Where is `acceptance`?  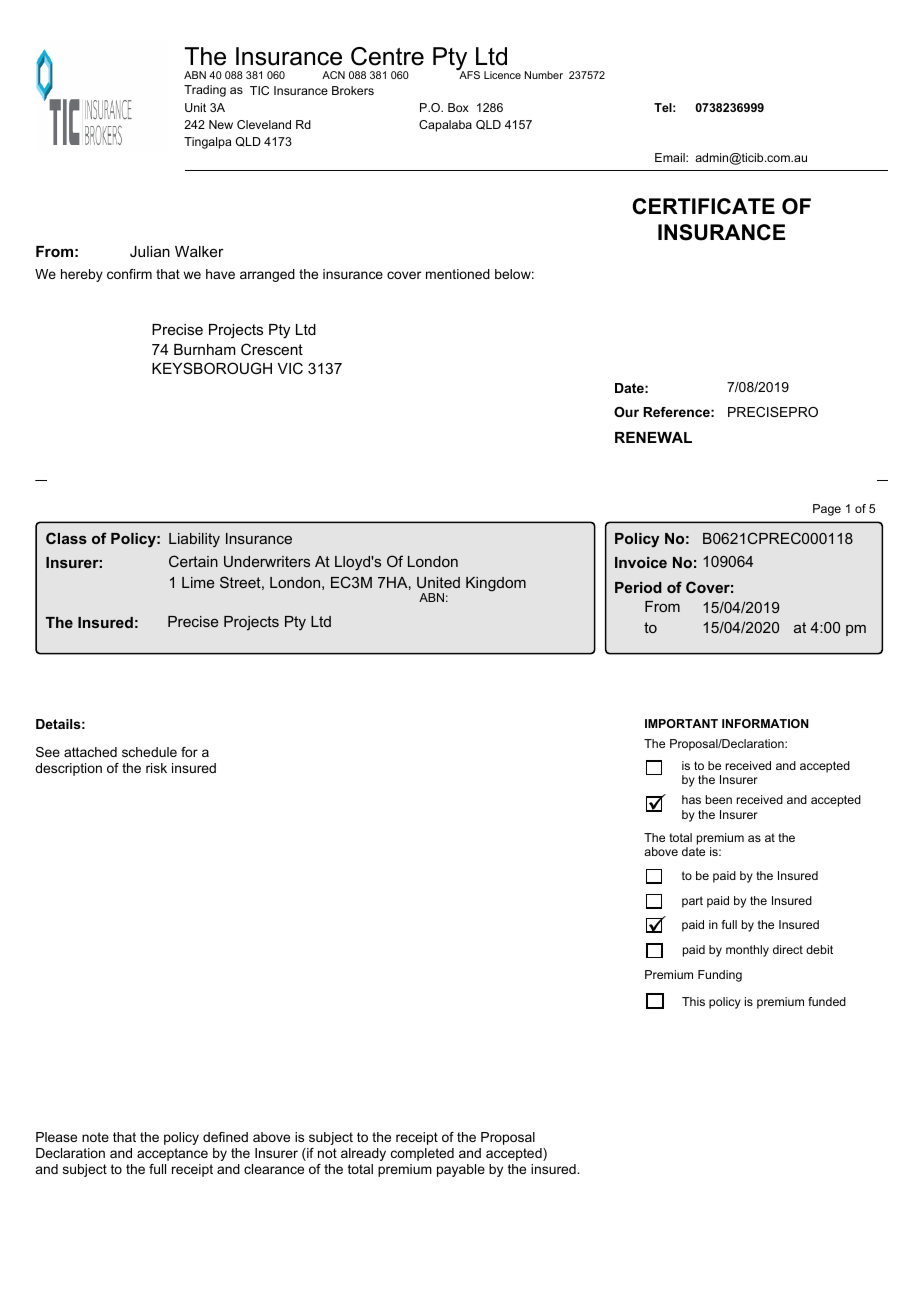
acceptance is located at coordinates (172, 1154).
